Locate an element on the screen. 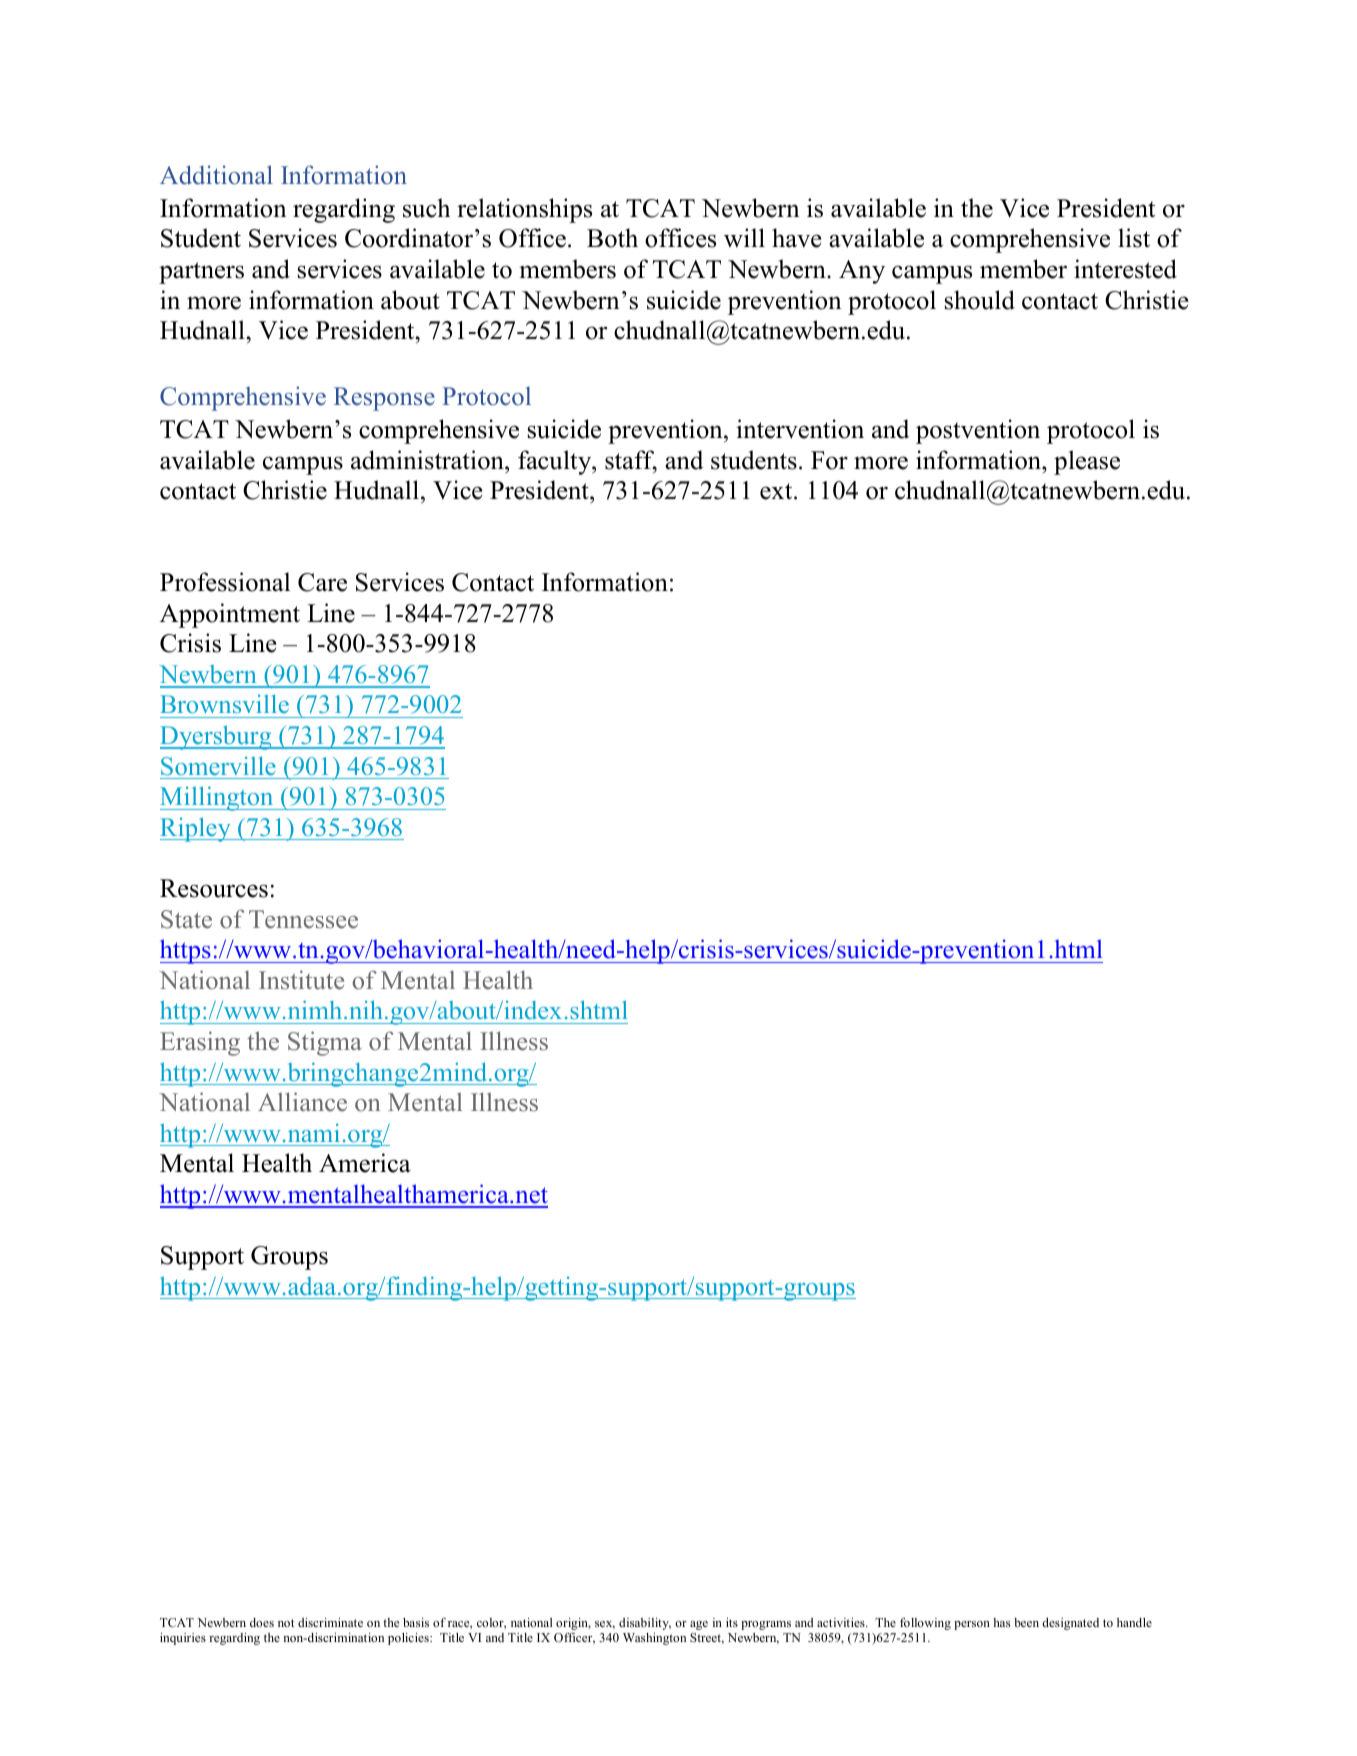  Both is located at coordinates (612, 238).
